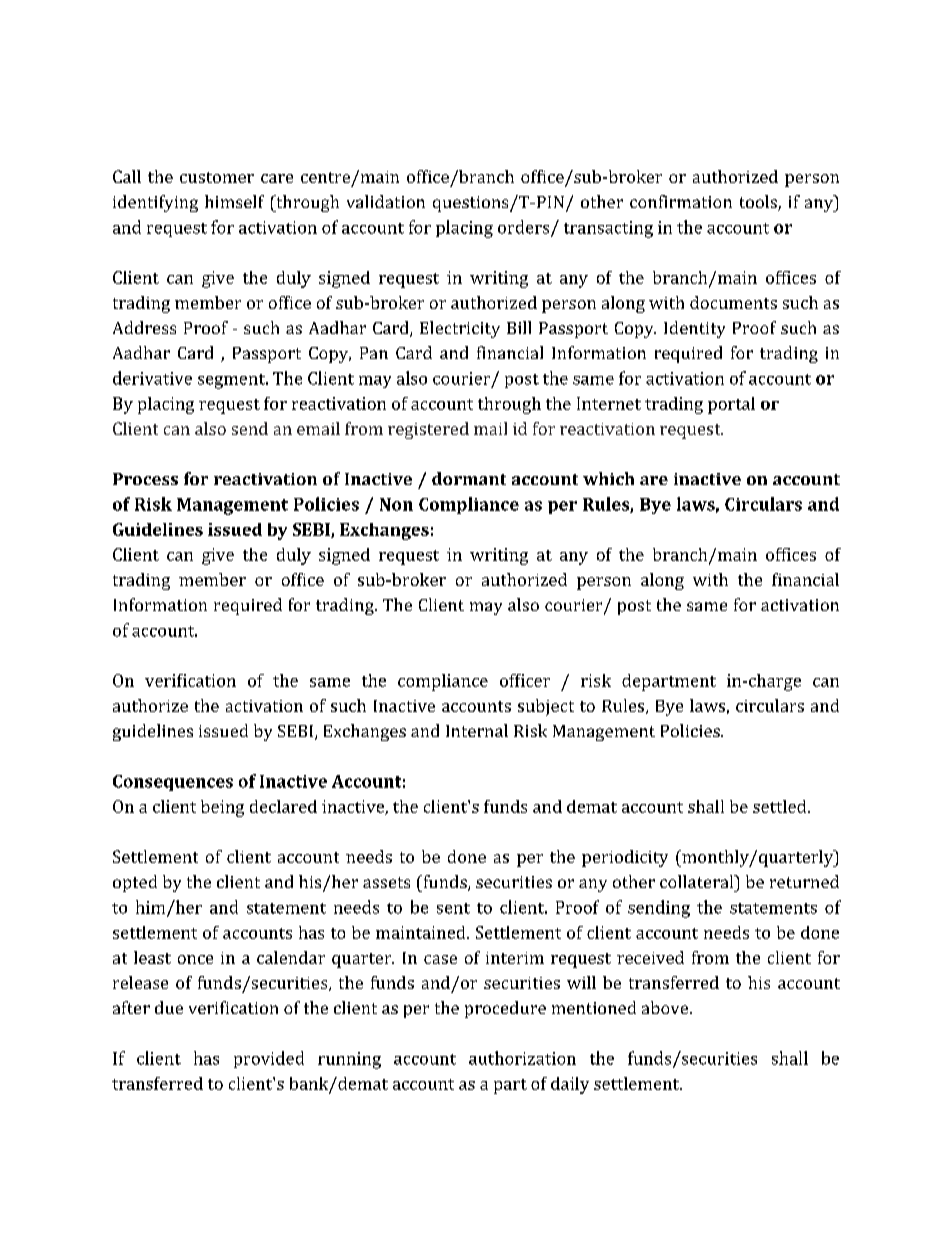  I want to click on Consequences, so click(173, 783).
